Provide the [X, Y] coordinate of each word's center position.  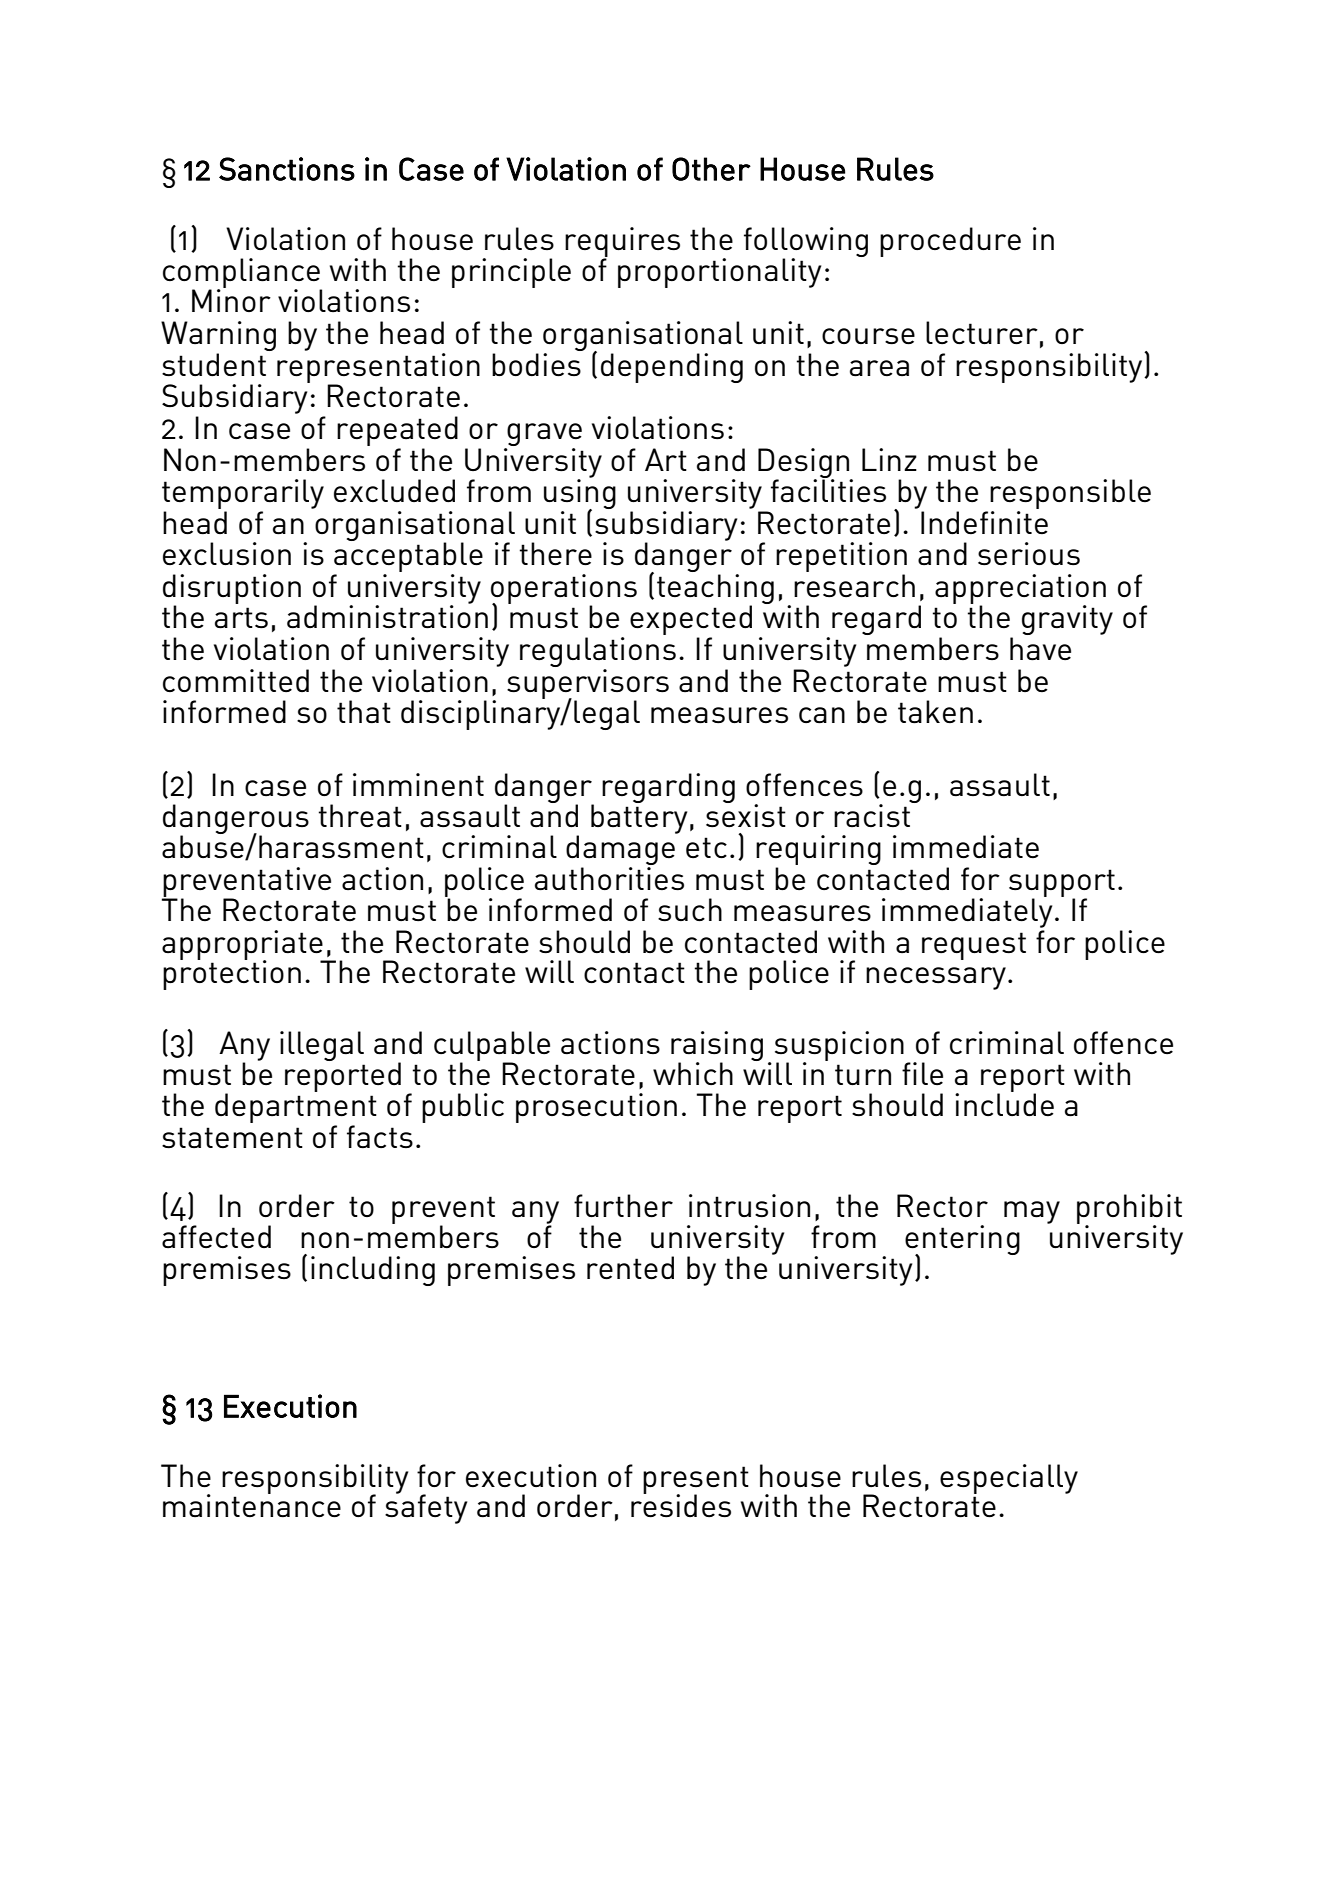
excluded [394, 491]
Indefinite [984, 522]
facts [380, 1136]
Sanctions [287, 169]
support [1062, 884]
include [1004, 1103]
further [623, 1206]
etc [706, 848]
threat [360, 816]
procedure [950, 242]
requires [622, 243]
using [580, 494]
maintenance [252, 1505]
